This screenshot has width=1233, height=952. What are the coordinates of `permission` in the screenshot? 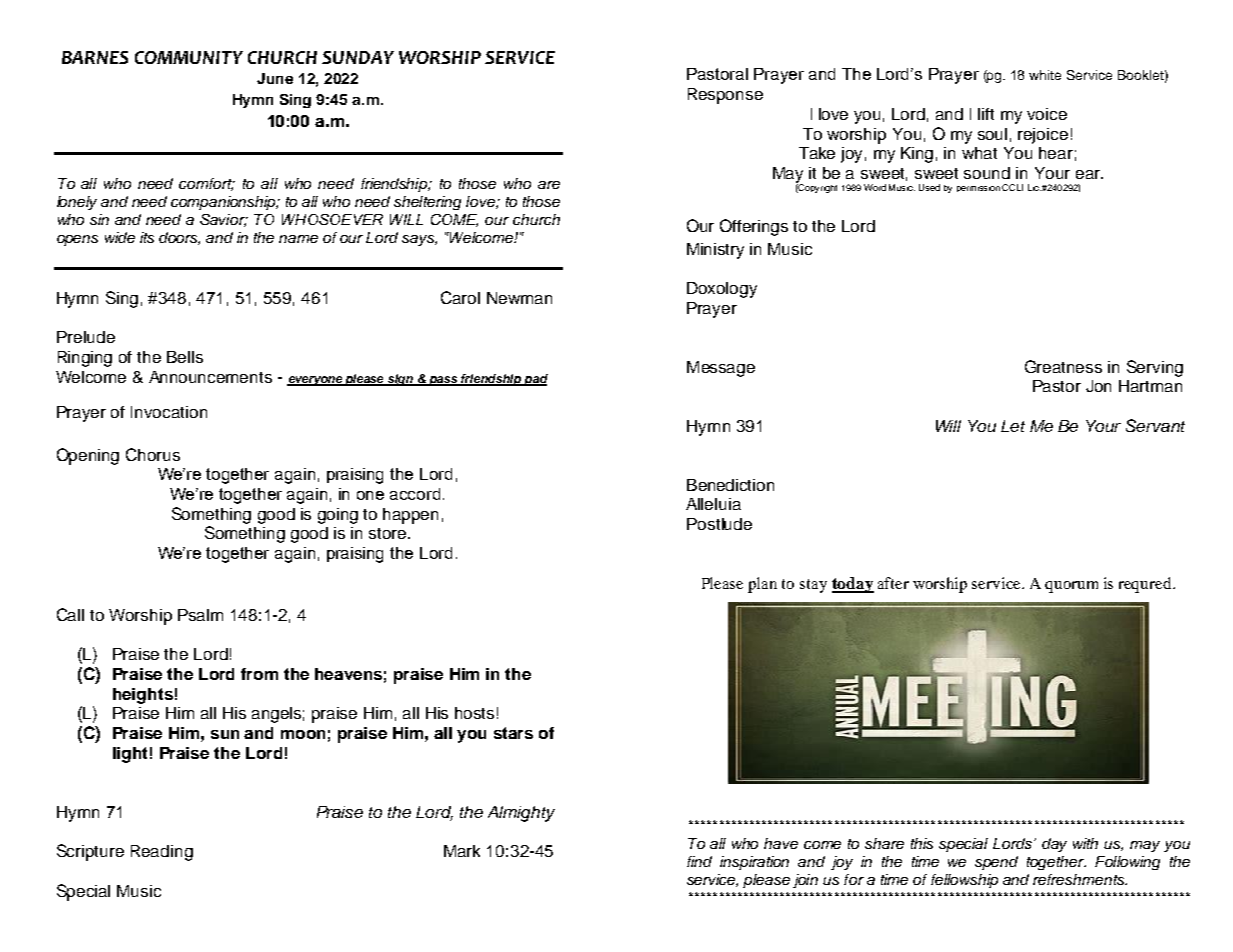 It's located at (978, 189).
